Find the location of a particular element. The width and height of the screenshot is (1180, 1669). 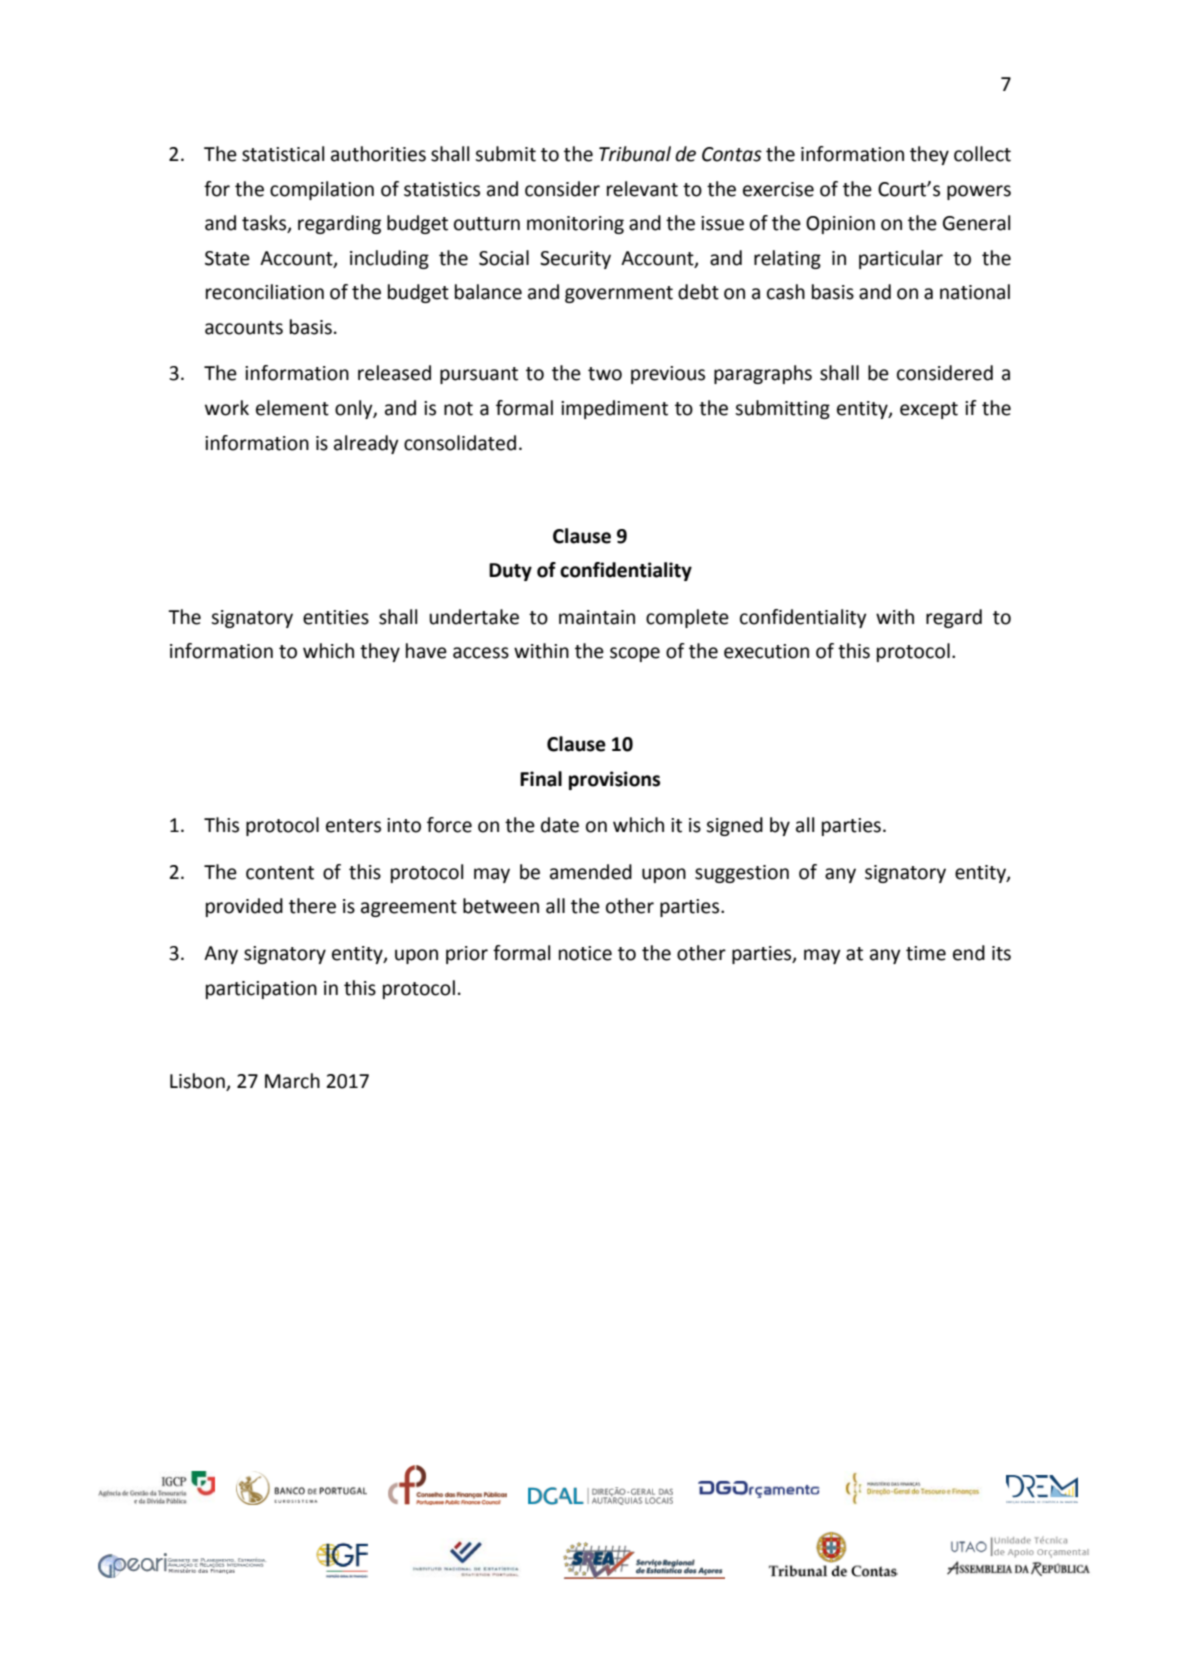

element is located at coordinates (292, 408).
